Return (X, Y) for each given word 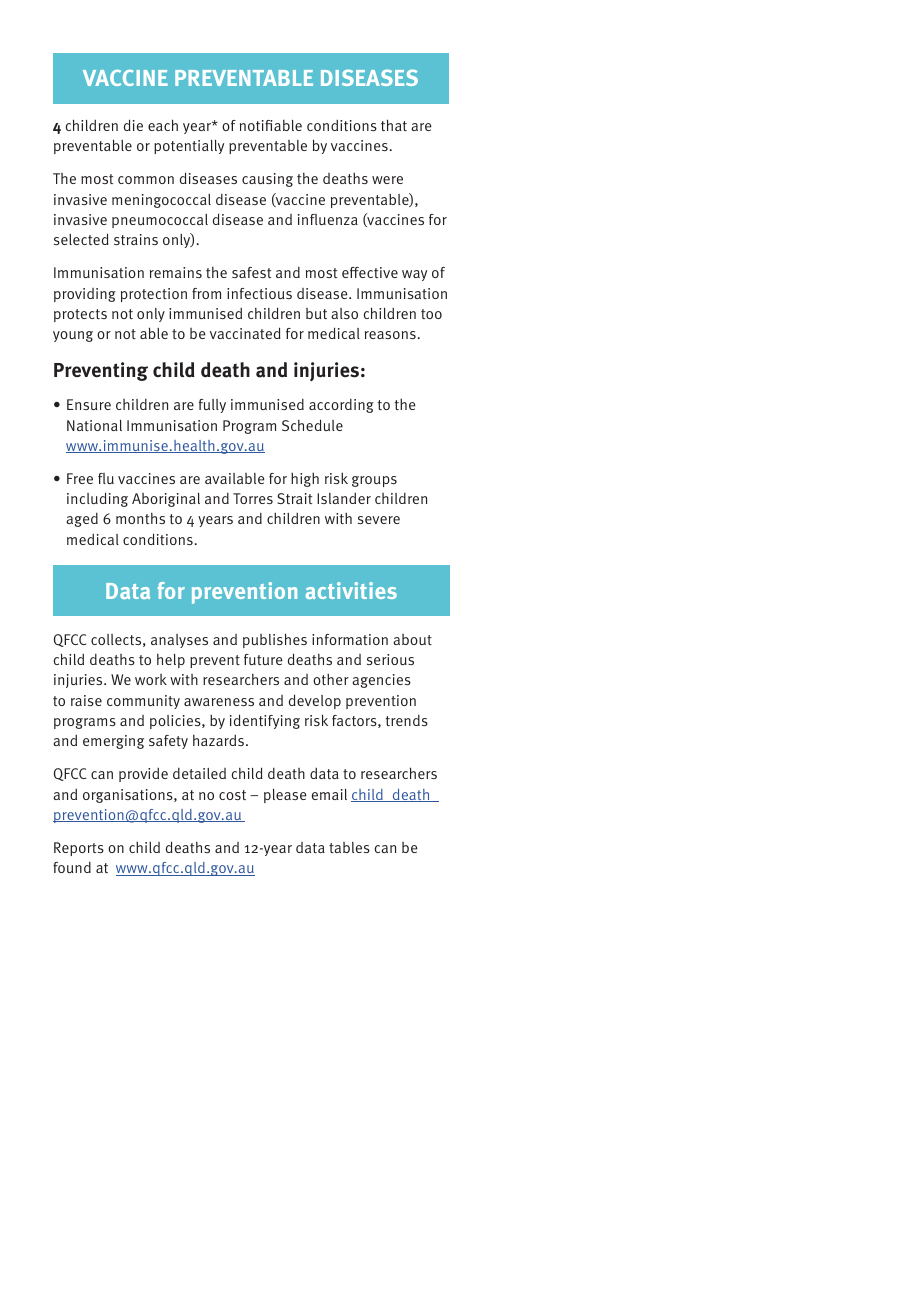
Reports (79, 849)
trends (407, 720)
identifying (265, 721)
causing (267, 180)
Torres (253, 498)
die (133, 125)
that (394, 125)
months (140, 518)
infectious (259, 293)
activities (351, 590)
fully (212, 406)
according (341, 405)
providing (85, 295)
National (94, 425)
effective (370, 272)
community (143, 702)
